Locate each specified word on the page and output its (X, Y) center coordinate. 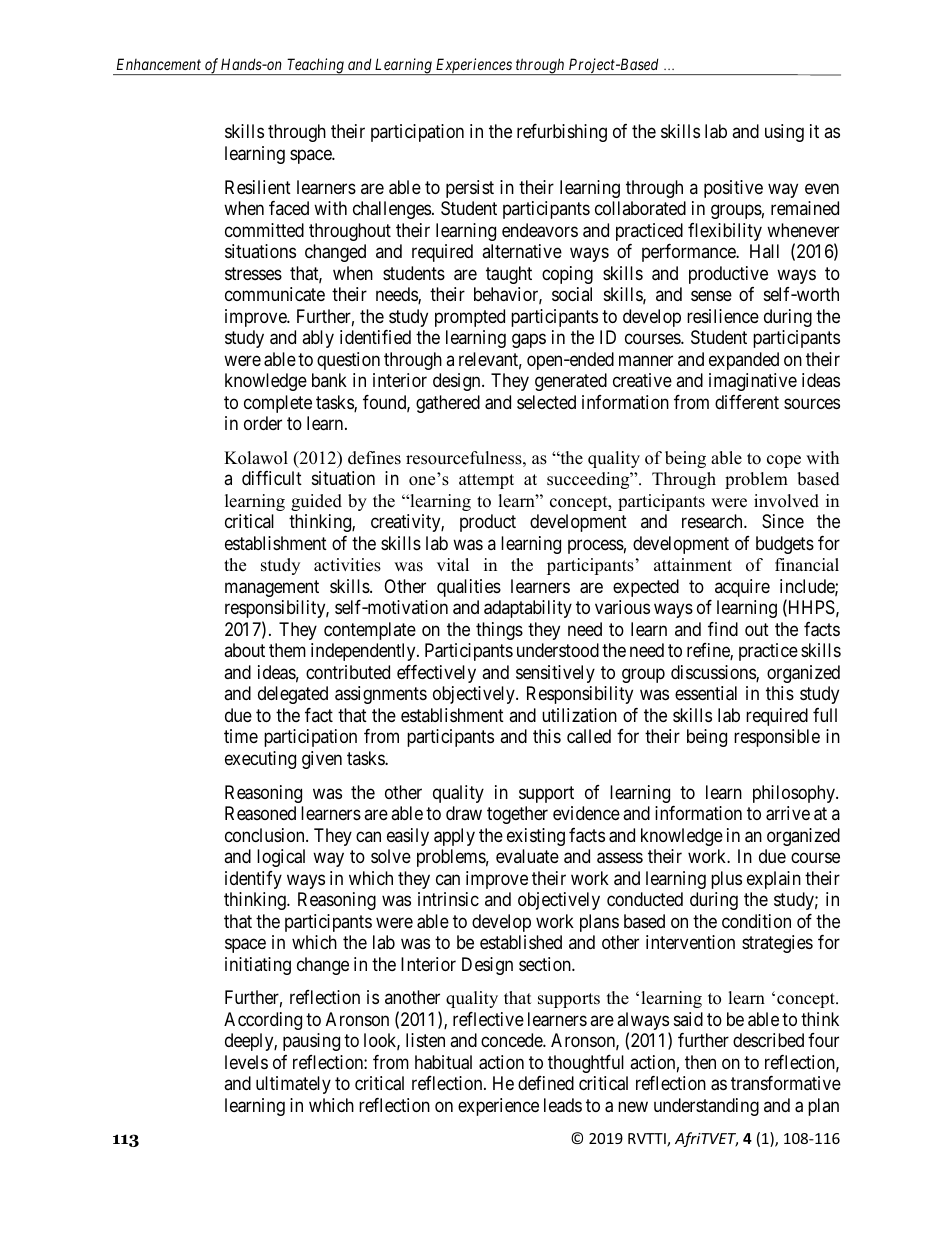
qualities (469, 588)
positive (733, 189)
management (272, 588)
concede (512, 1040)
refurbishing (562, 133)
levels (246, 1062)
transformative (786, 1083)
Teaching (315, 66)
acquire (742, 588)
